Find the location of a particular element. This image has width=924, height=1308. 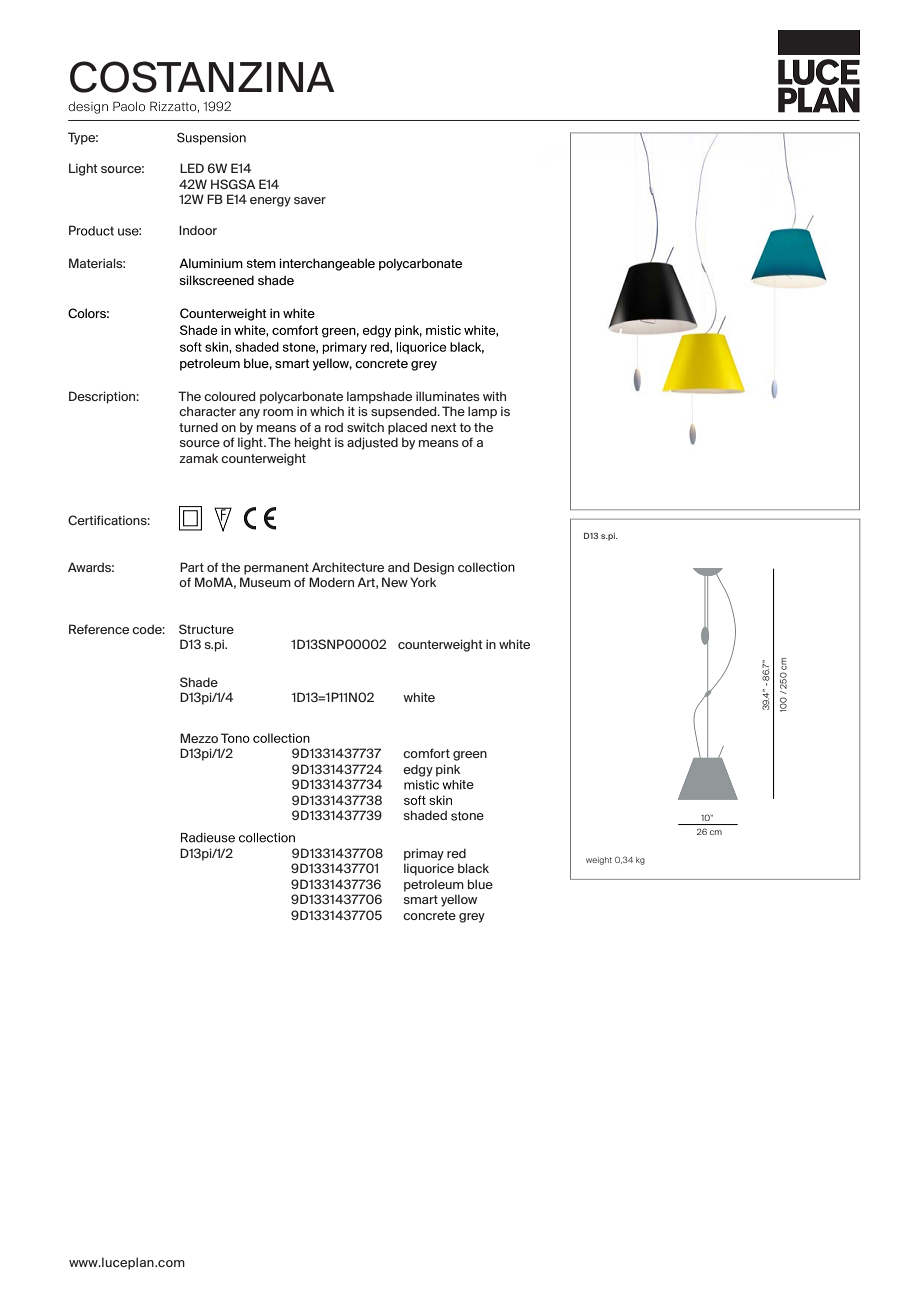

saver is located at coordinates (310, 200).
